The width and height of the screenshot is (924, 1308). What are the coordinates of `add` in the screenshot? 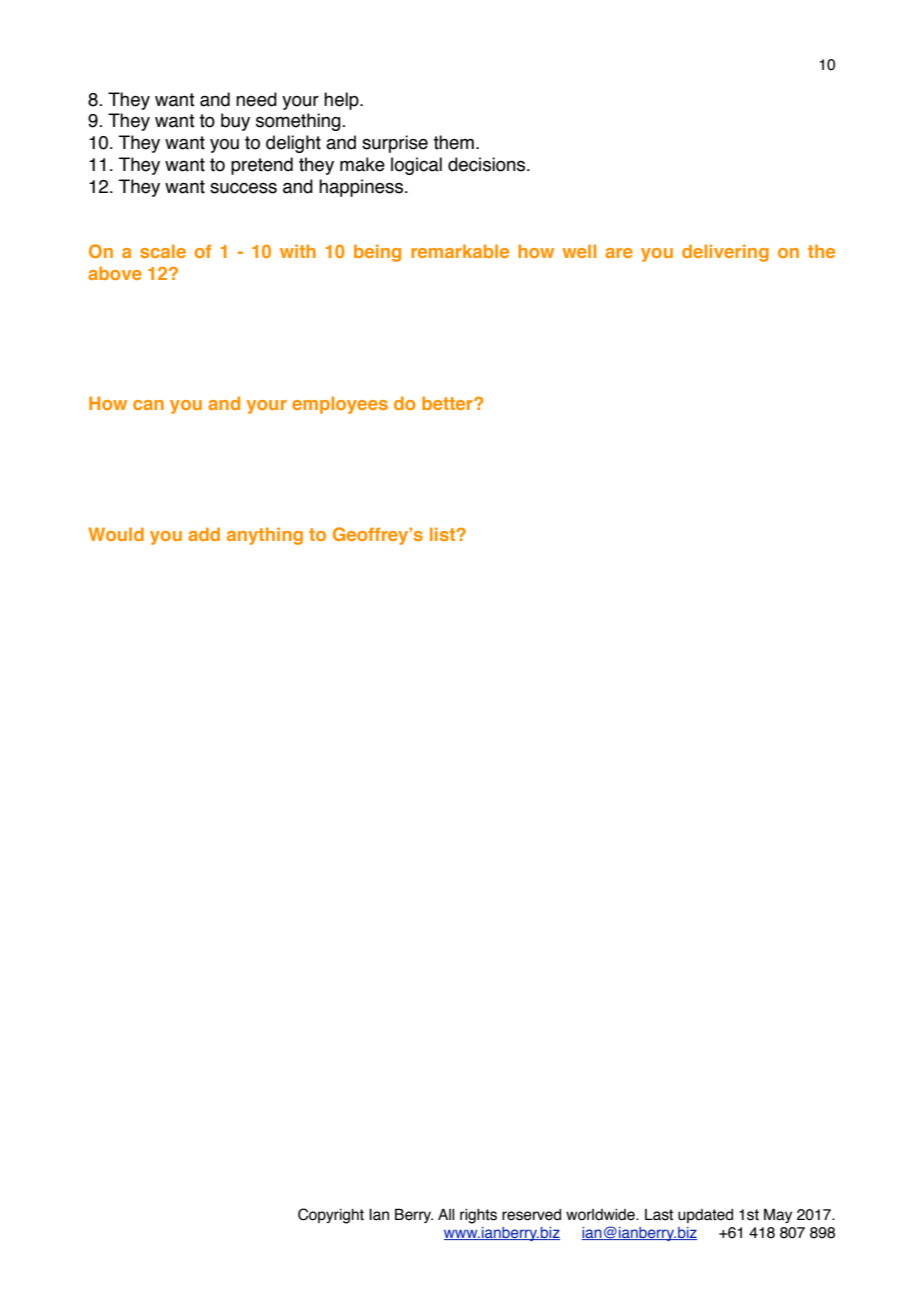 It's located at (204, 534).
